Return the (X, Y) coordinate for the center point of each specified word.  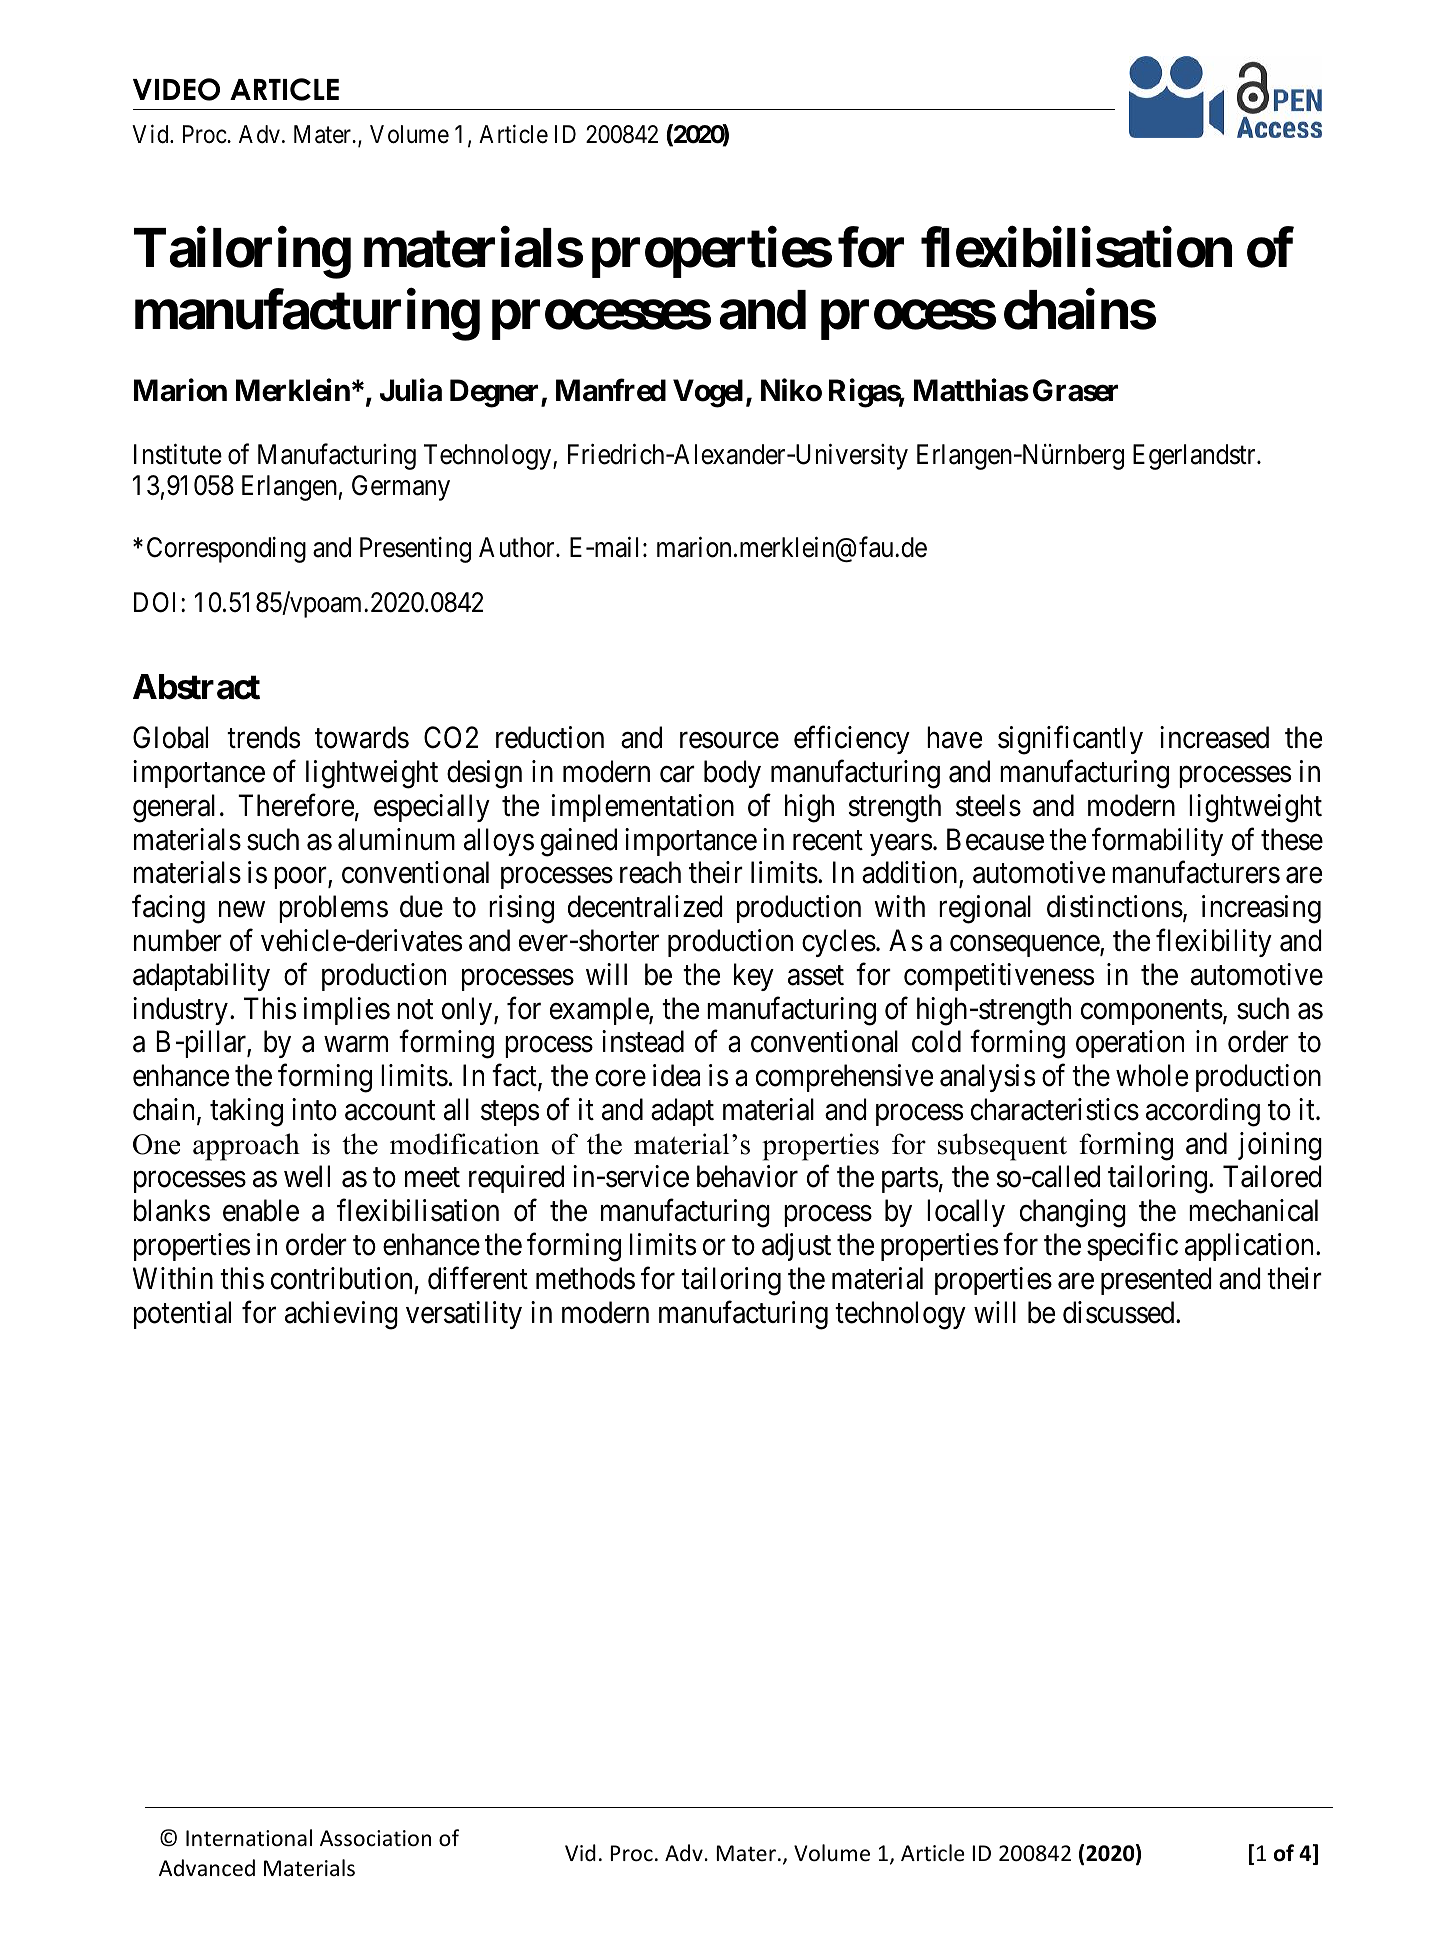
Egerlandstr (1195, 457)
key (754, 977)
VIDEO (176, 89)
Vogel (708, 394)
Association (375, 1838)
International (249, 1838)
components (1152, 1012)
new (242, 910)
